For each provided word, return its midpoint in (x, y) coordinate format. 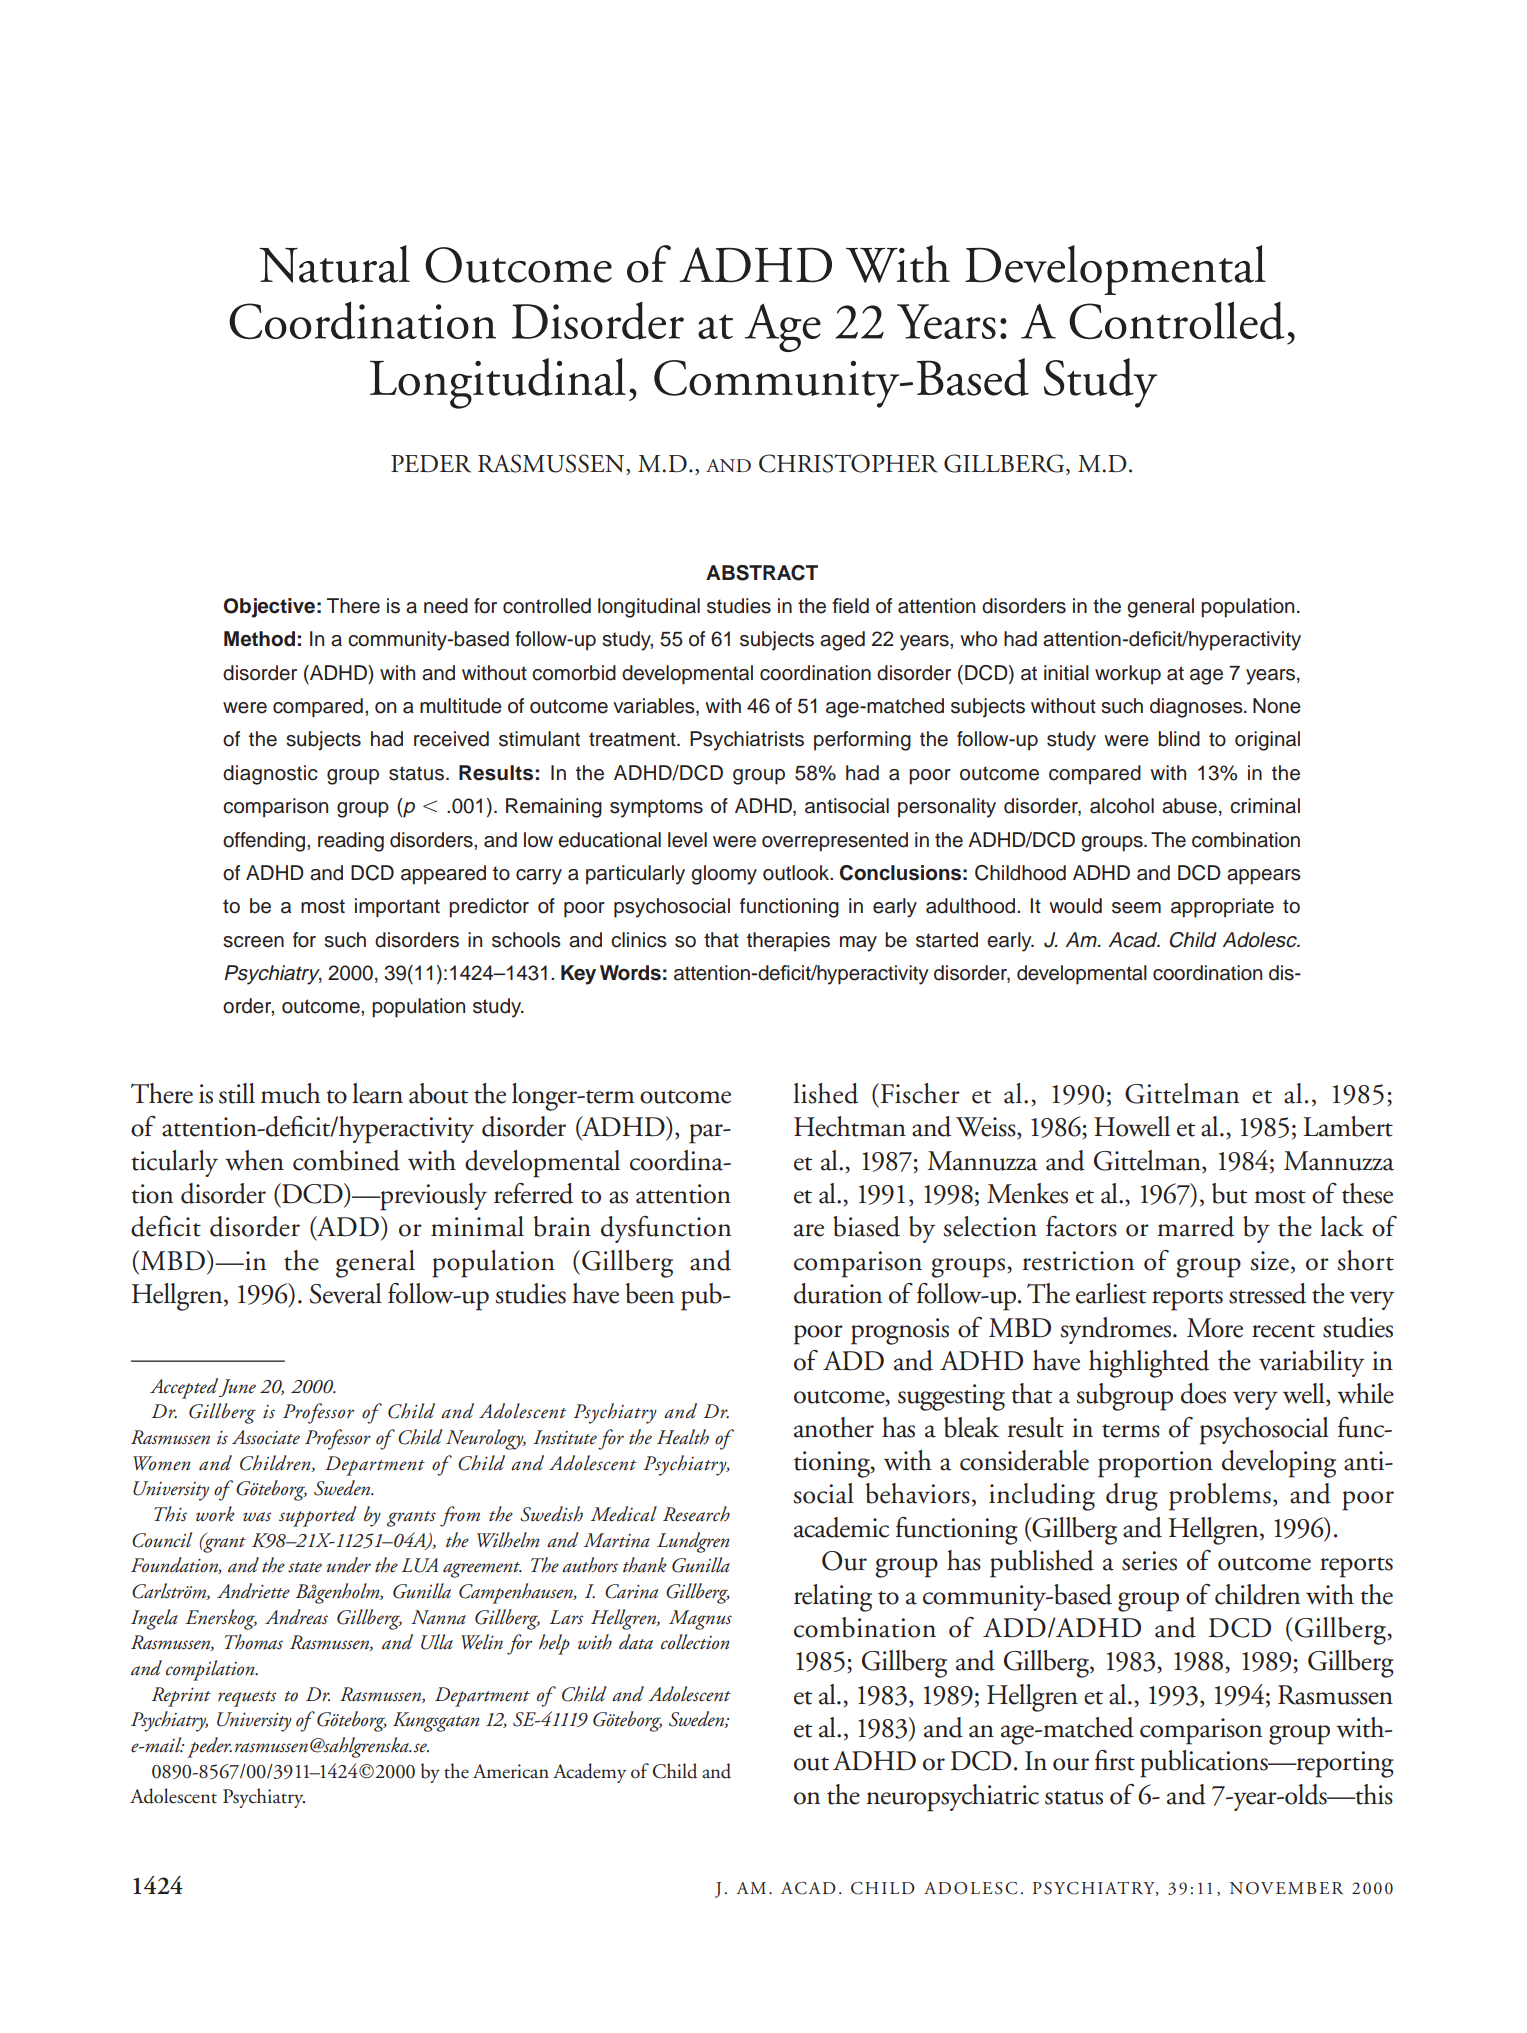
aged (842, 641)
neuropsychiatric (952, 1798)
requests (247, 1699)
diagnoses (1197, 708)
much (291, 1093)
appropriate (1222, 908)
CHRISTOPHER (848, 463)
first (1115, 1760)
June (237, 1388)
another (834, 1427)
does (1203, 1393)
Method (259, 639)
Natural (335, 264)
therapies (788, 942)
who (978, 639)
